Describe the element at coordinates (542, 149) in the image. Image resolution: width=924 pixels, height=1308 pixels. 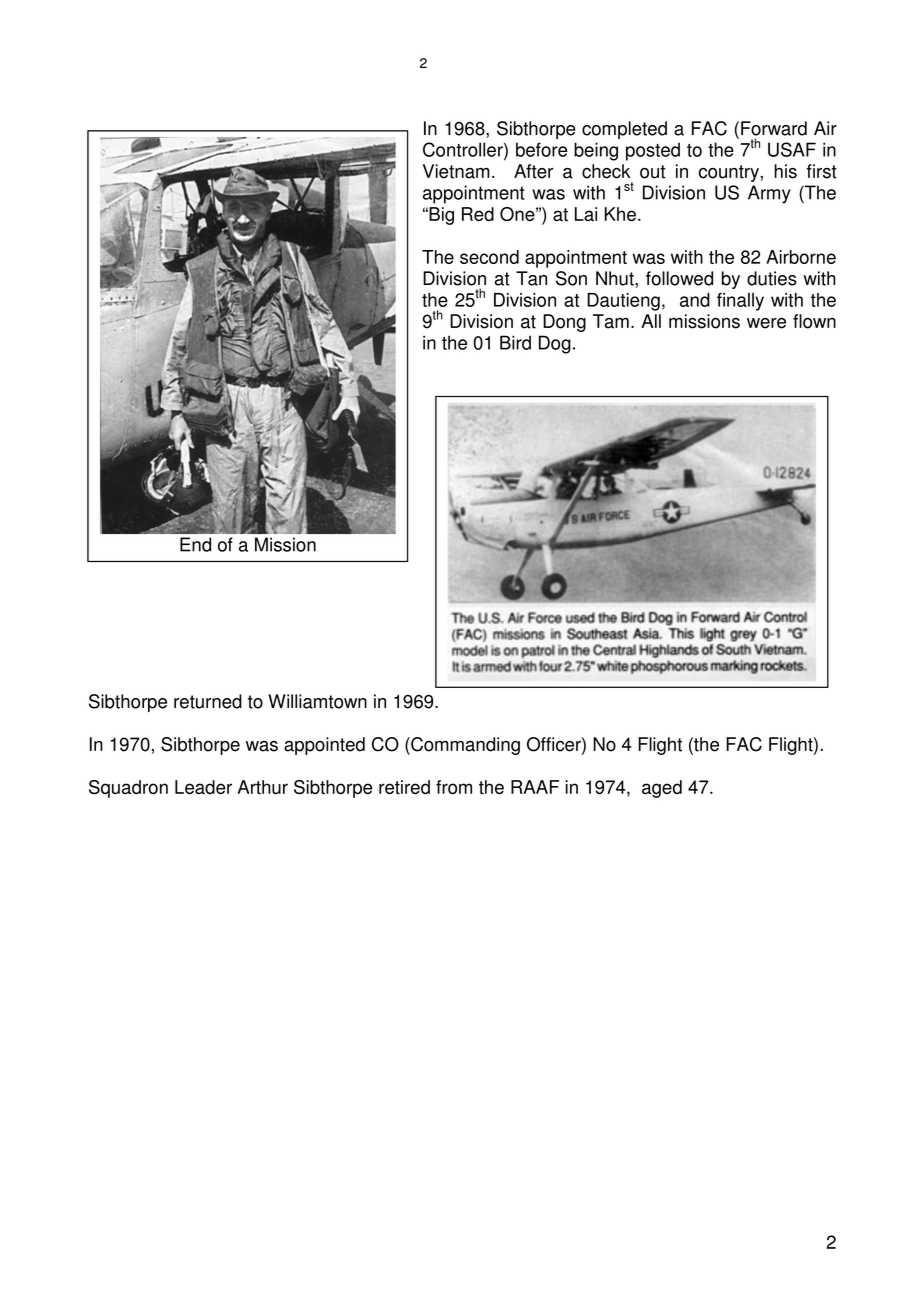
I see `before` at that location.
